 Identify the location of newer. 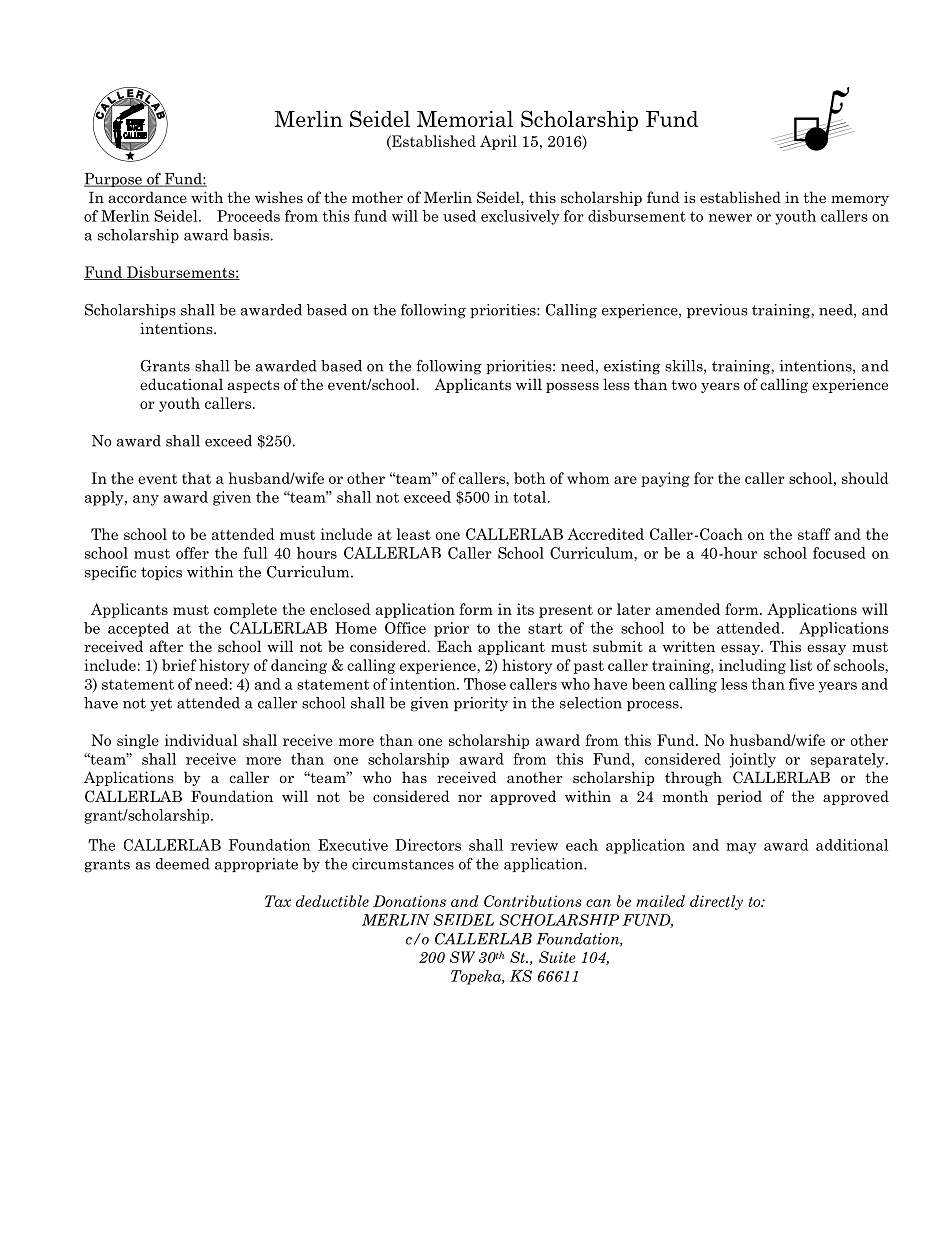
(730, 218).
